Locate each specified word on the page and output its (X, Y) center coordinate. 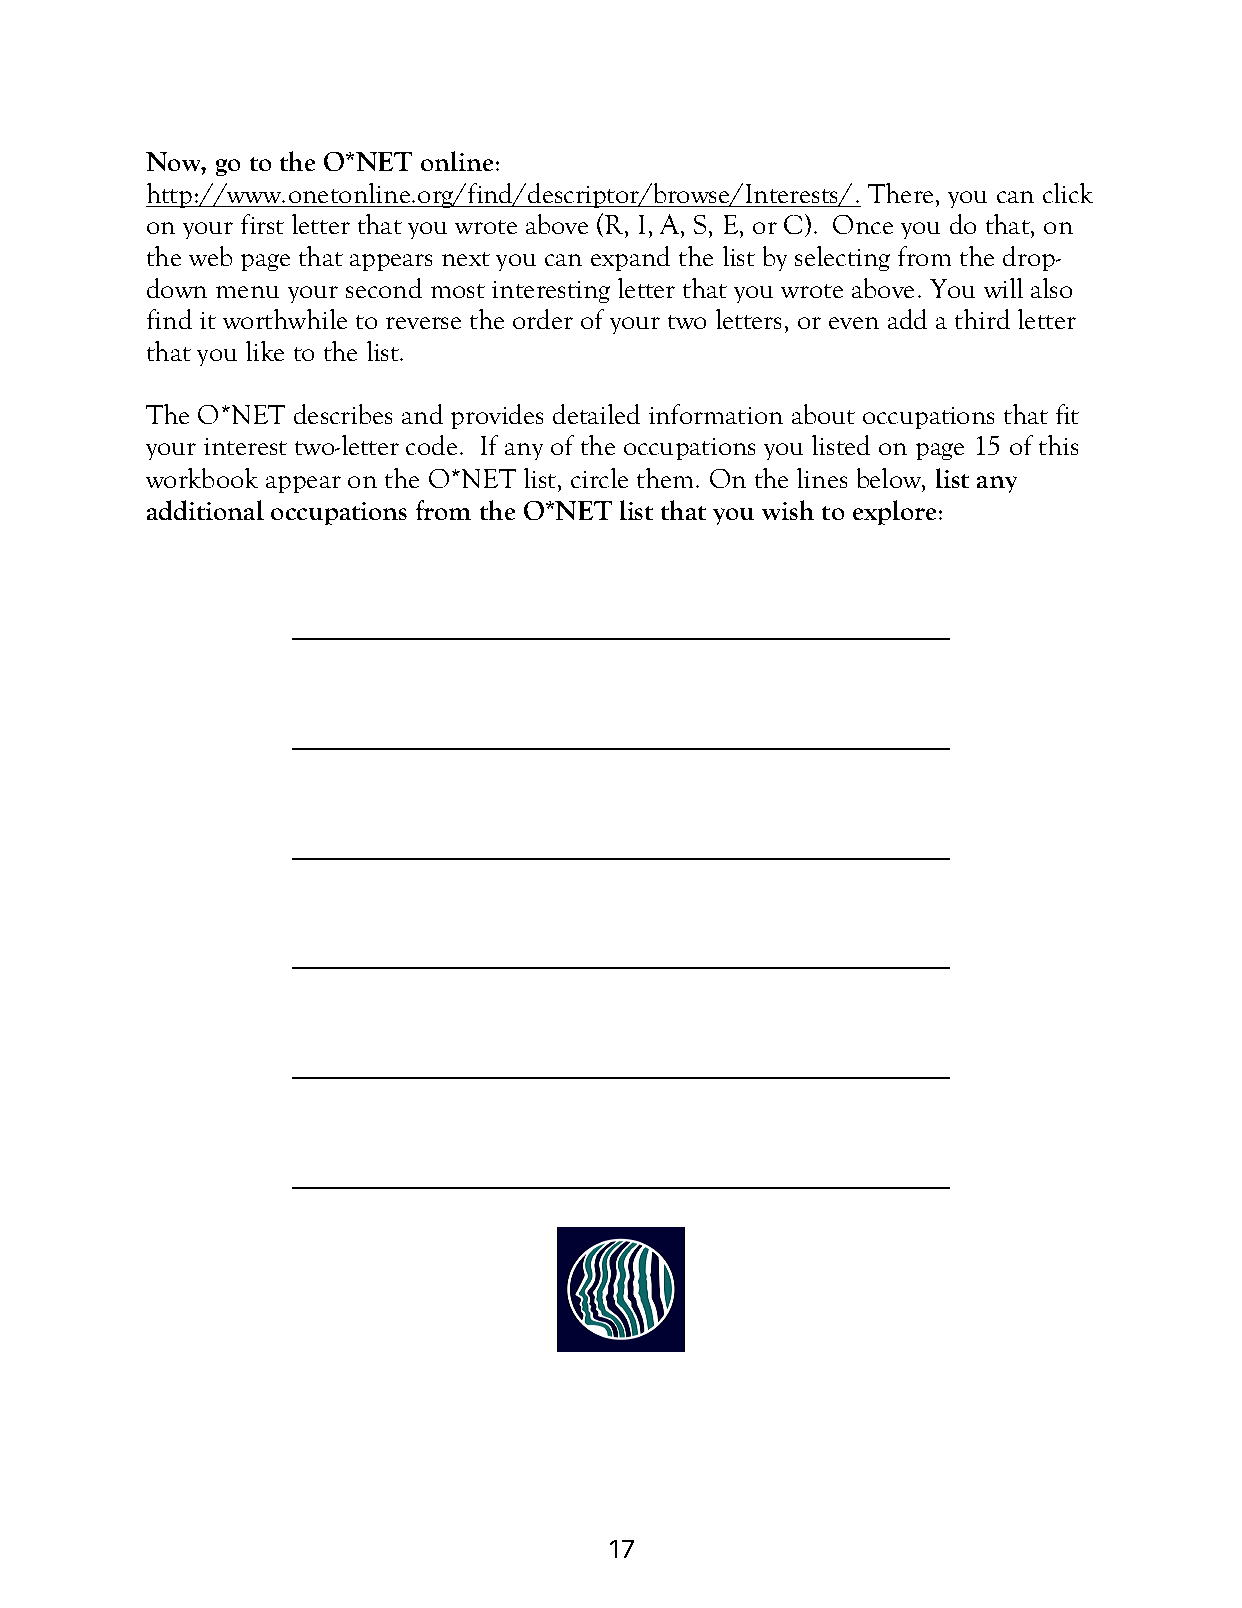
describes (343, 414)
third (982, 319)
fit (1067, 414)
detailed (596, 414)
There (900, 193)
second (384, 288)
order (543, 319)
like (265, 351)
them (667, 478)
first (262, 224)
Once (863, 224)
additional (205, 510)
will (1003, 288)
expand (630, 258)
